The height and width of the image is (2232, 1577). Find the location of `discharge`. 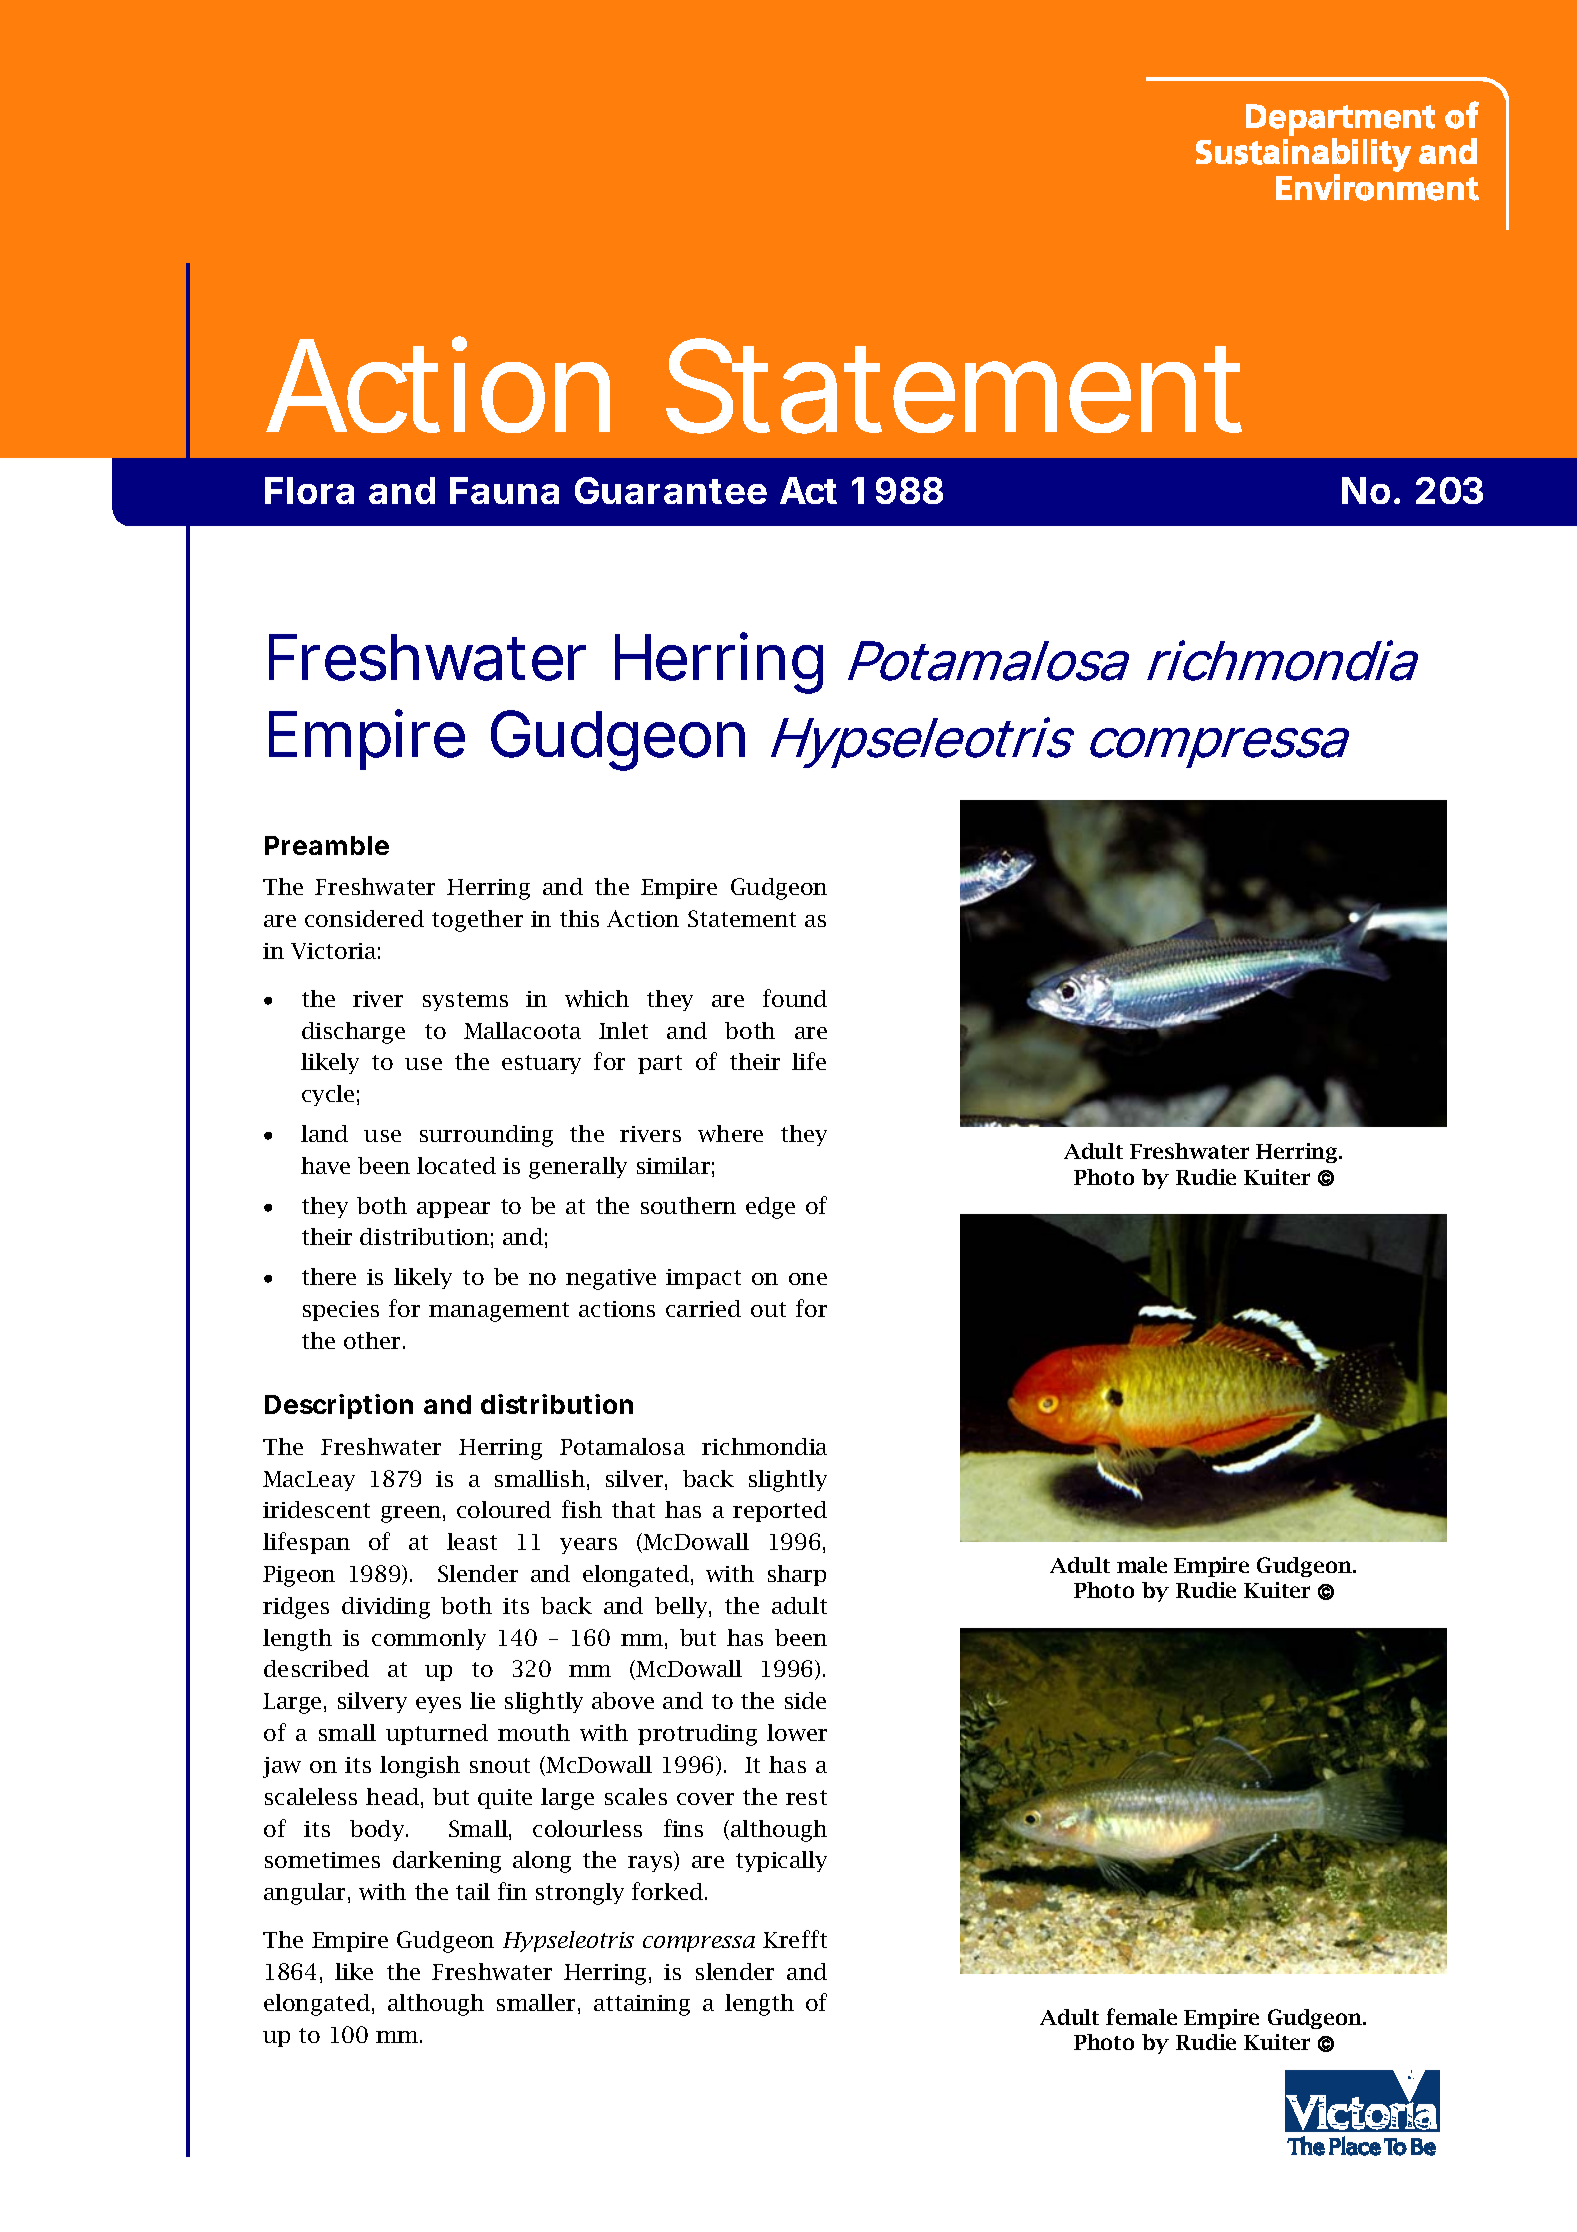

discharge is located at coordinates (353, 1033).
